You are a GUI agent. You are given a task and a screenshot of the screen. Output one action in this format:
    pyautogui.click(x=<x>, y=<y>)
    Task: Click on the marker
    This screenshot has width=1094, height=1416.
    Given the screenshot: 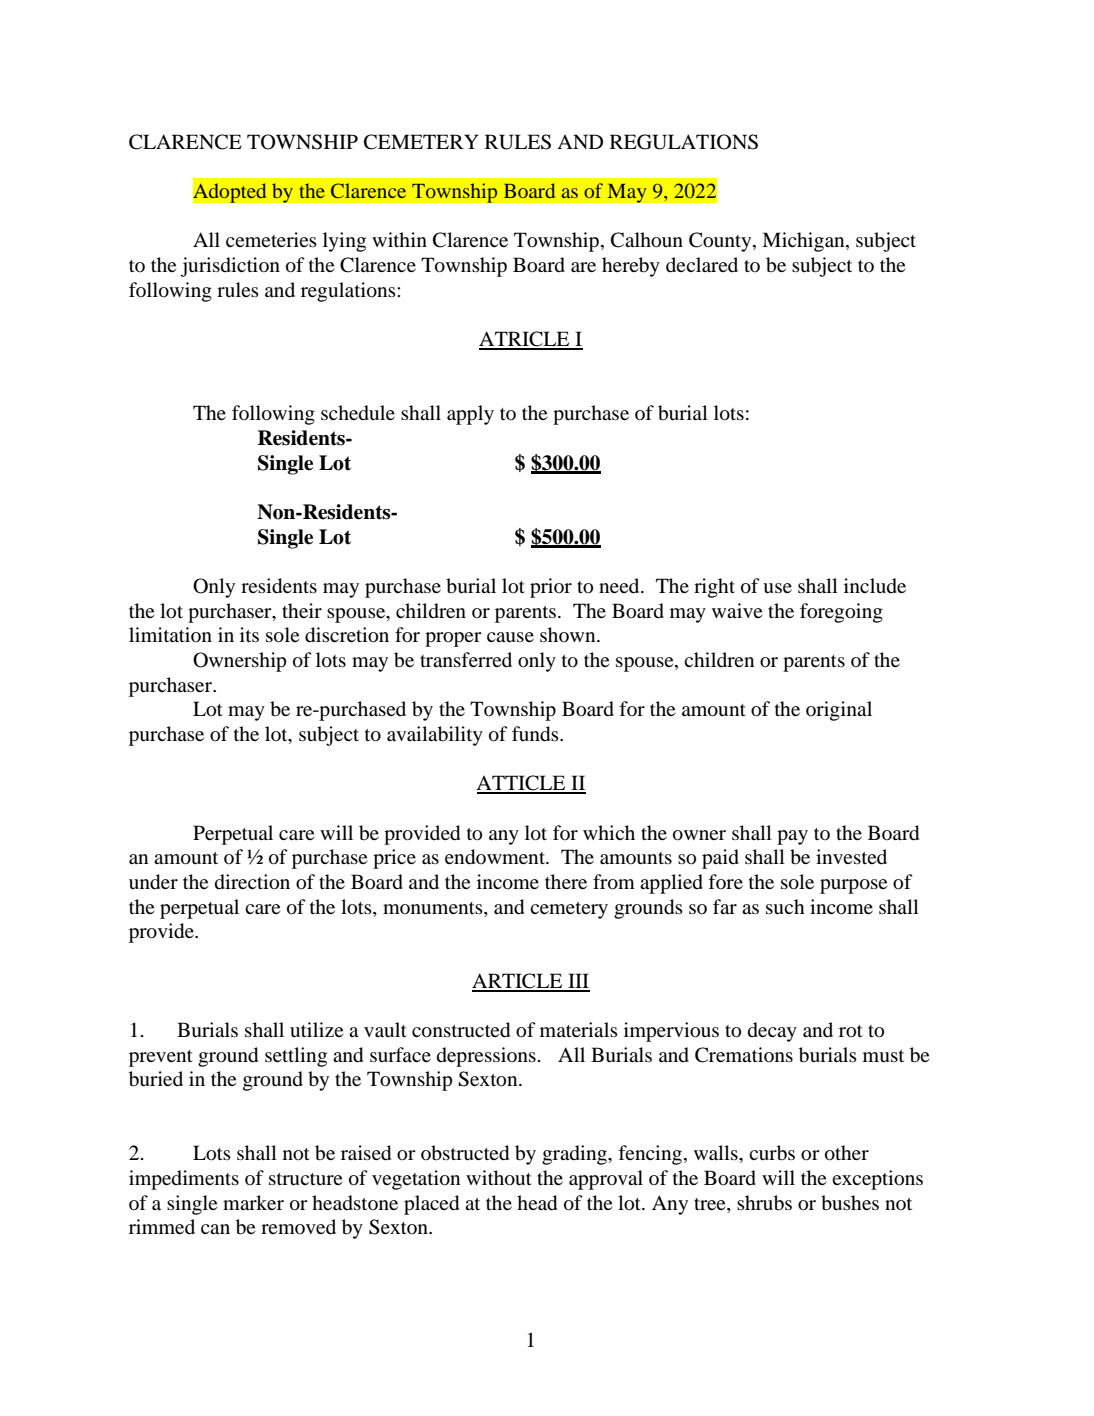 What is the action you would take?
    pyautogui.click(x=253, y=1202)
